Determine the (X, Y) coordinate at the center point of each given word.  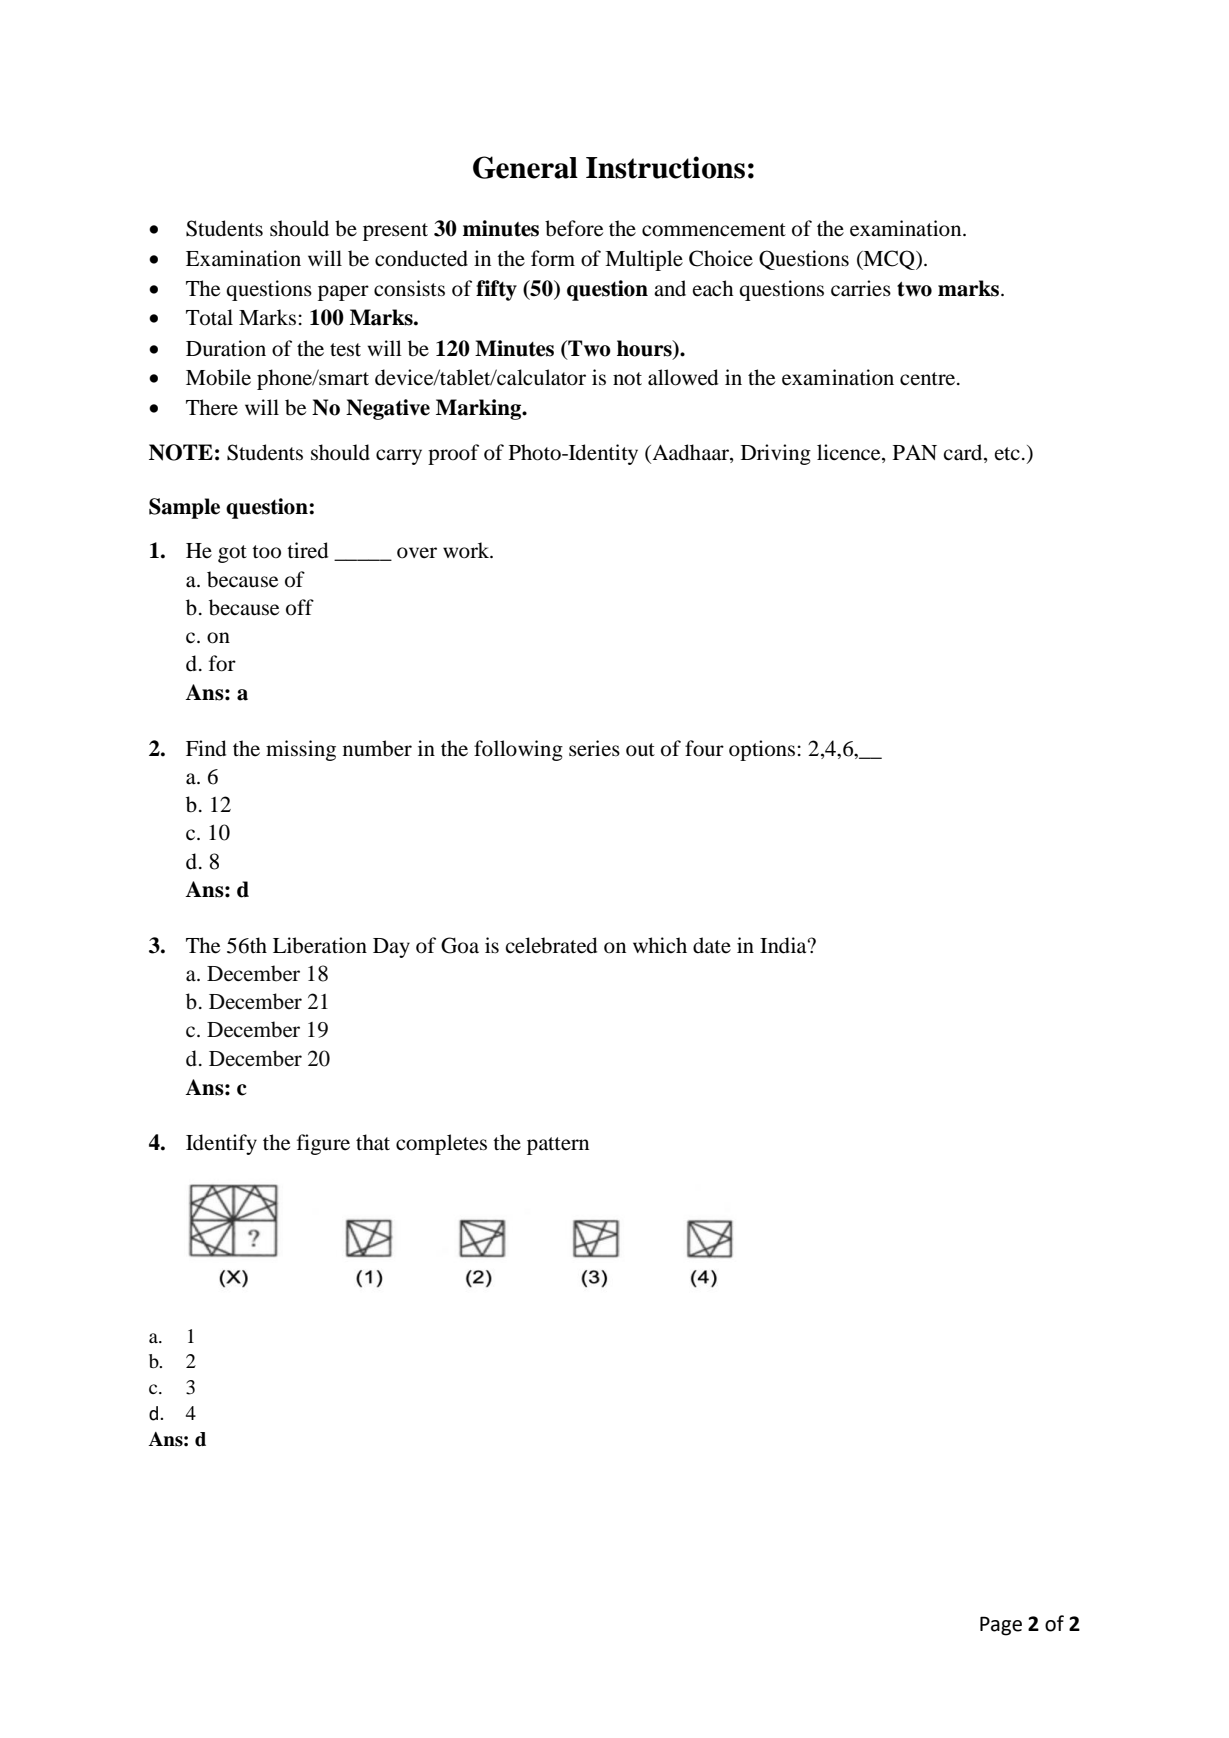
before (574, 228)
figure (323, 1144)
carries (861, 288)
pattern (558, 1146)
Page (1001, 1626)
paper (343, 293)
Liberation (320, 945)
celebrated (551, 945)
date (712, 945)
